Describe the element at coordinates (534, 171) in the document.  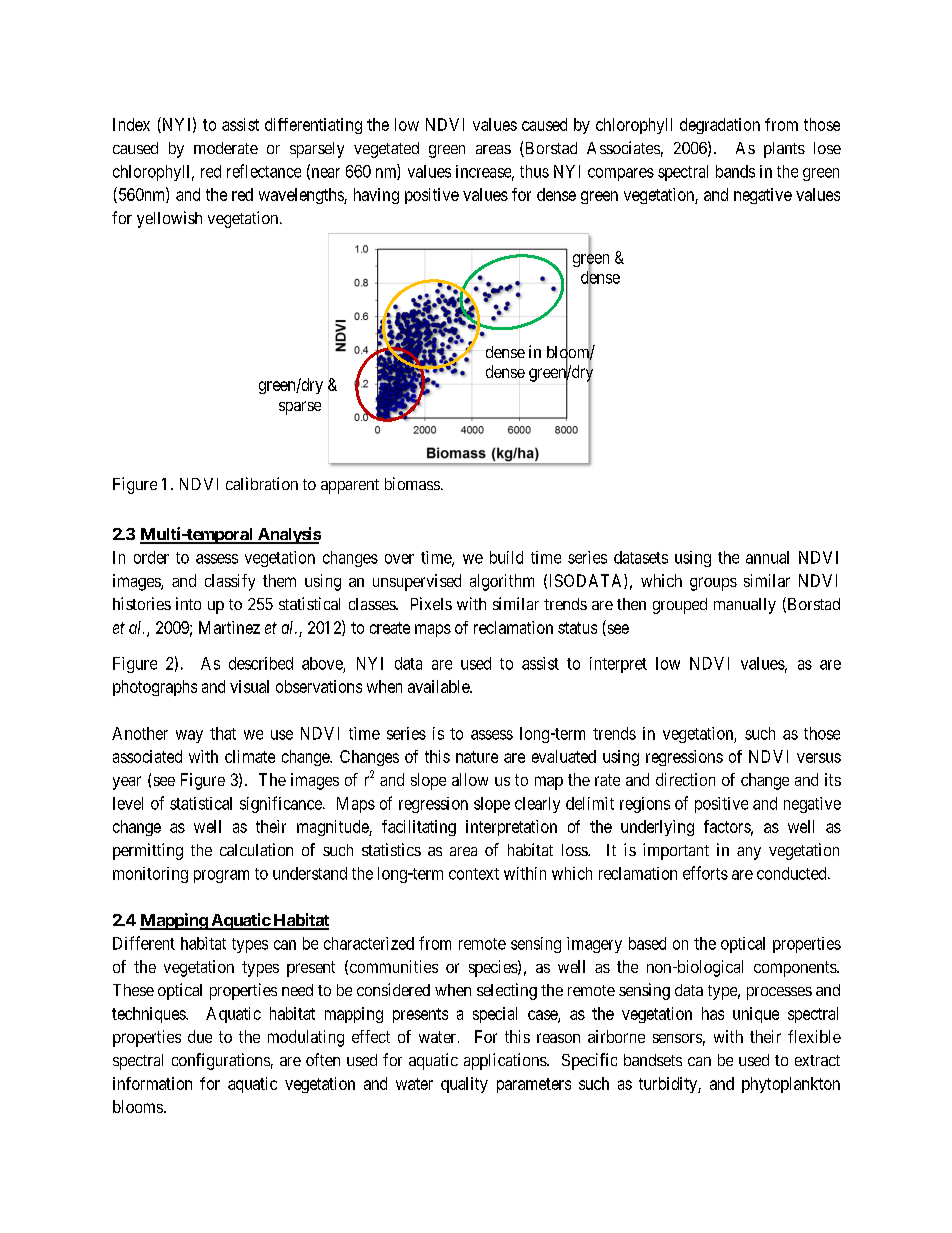
I see `thus` at that location.
